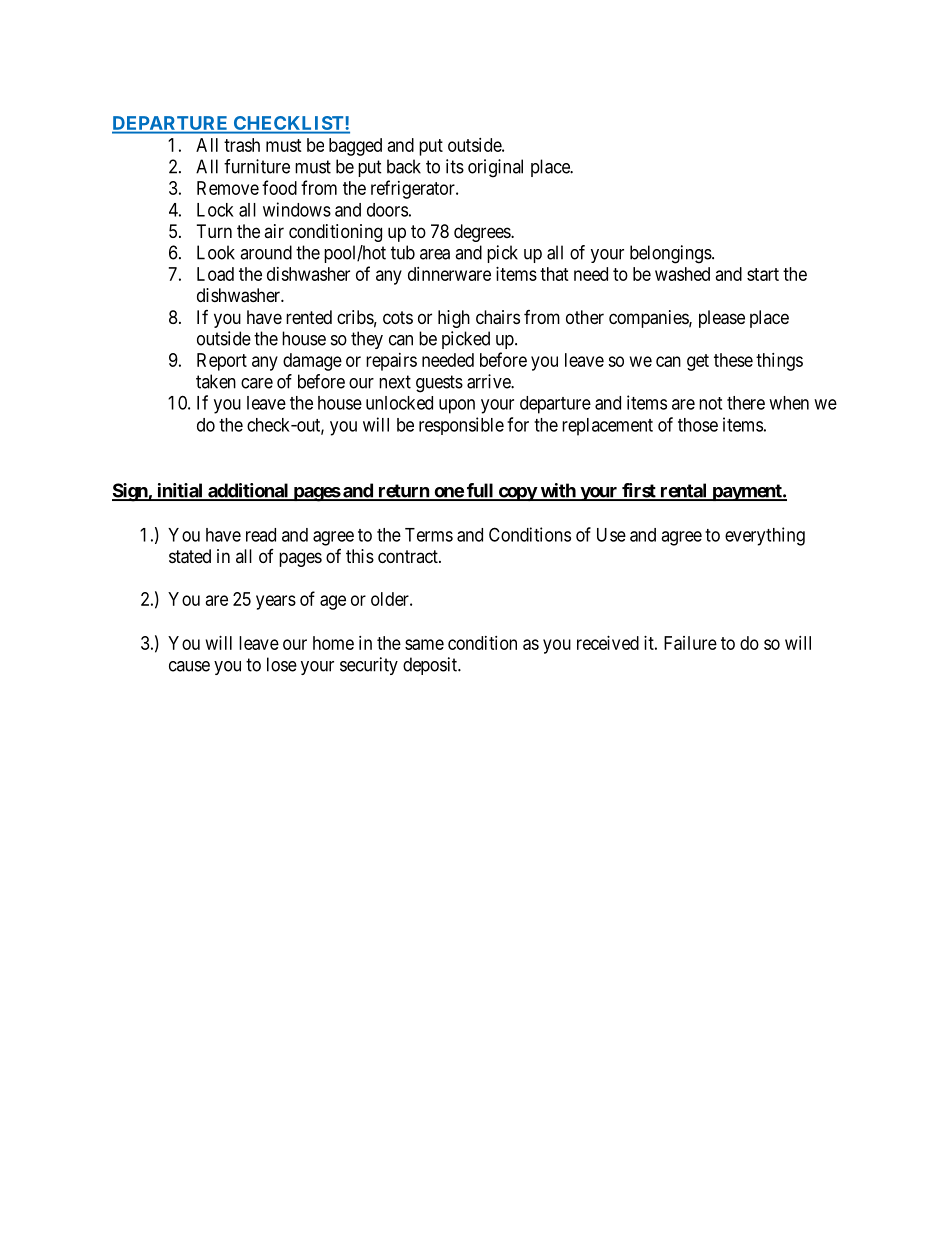 The width and height of the document is (952, 1233). I want to click on dinnerware, so click(449, 274).
